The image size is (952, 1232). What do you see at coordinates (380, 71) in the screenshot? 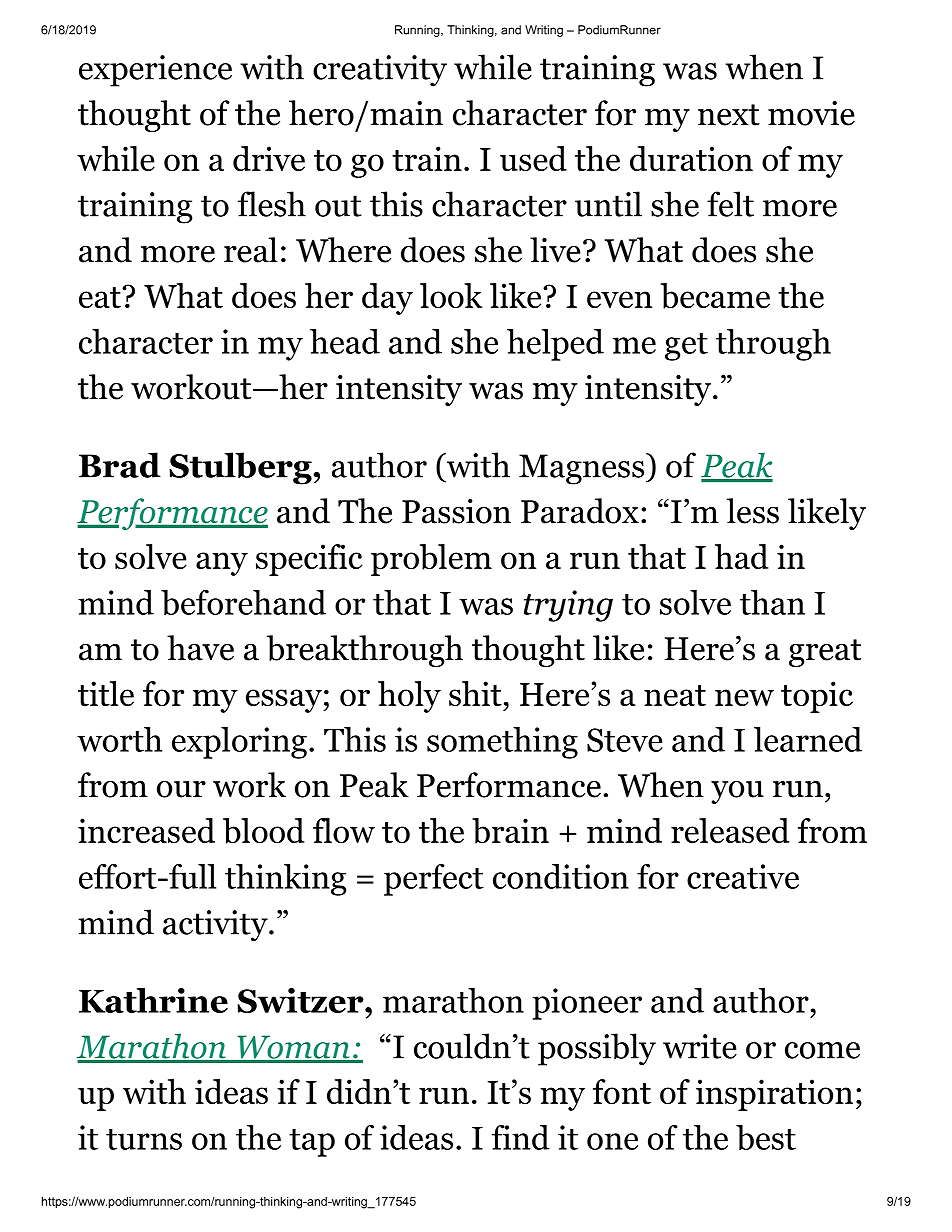
I see `creativity` at bounding box center [380, 71].
